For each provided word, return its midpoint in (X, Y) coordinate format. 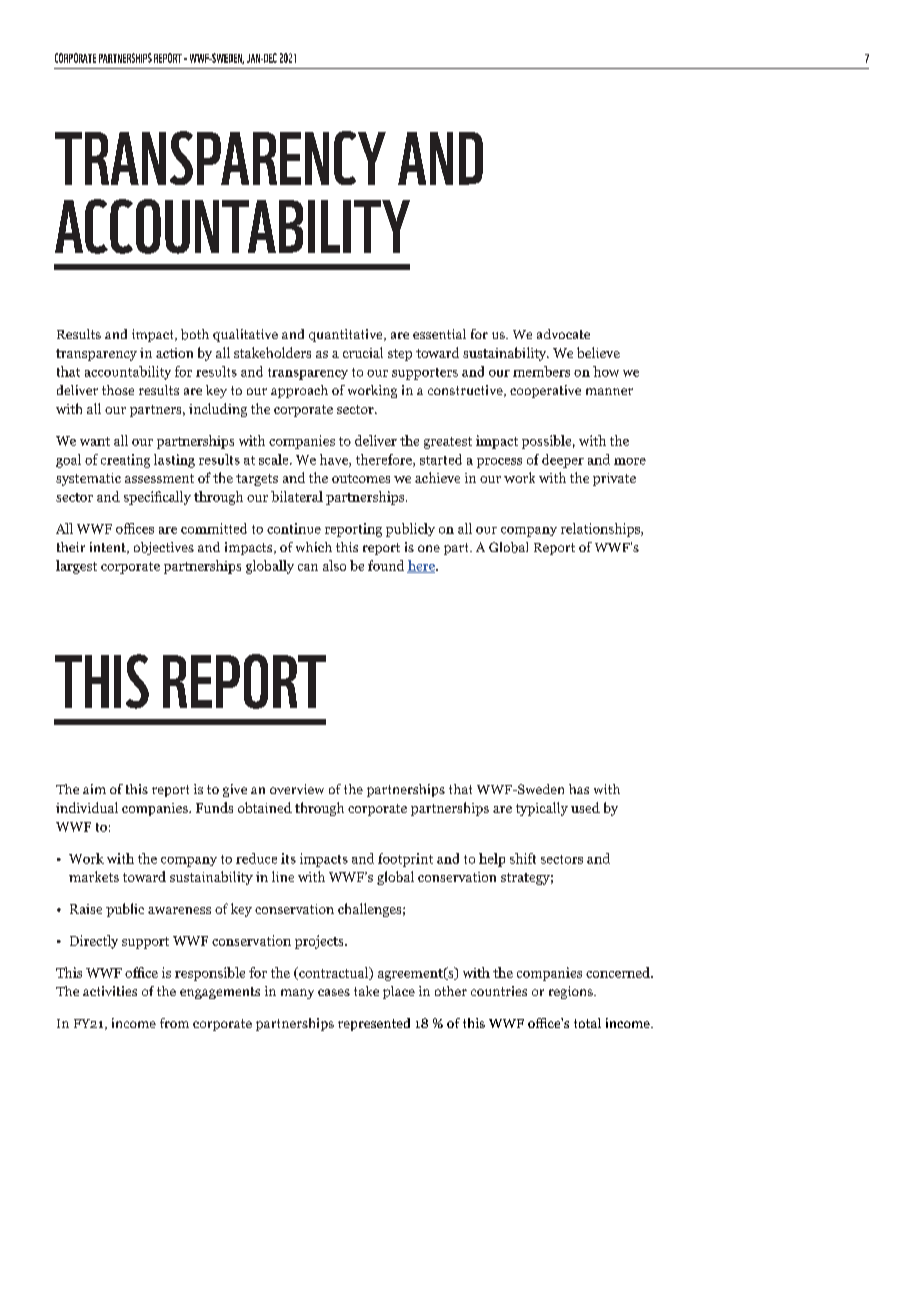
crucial (363, 352)
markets (94, 876)
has (579, 789)
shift (523, 858)
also (334, 565)
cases (334, 992)
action (174, 353)
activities (110, 991)
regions (572, 992)
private (614, 479)
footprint (405, 860)
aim (94, 789)
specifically (157, 498)
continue (294, 528)
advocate (563, 334)
